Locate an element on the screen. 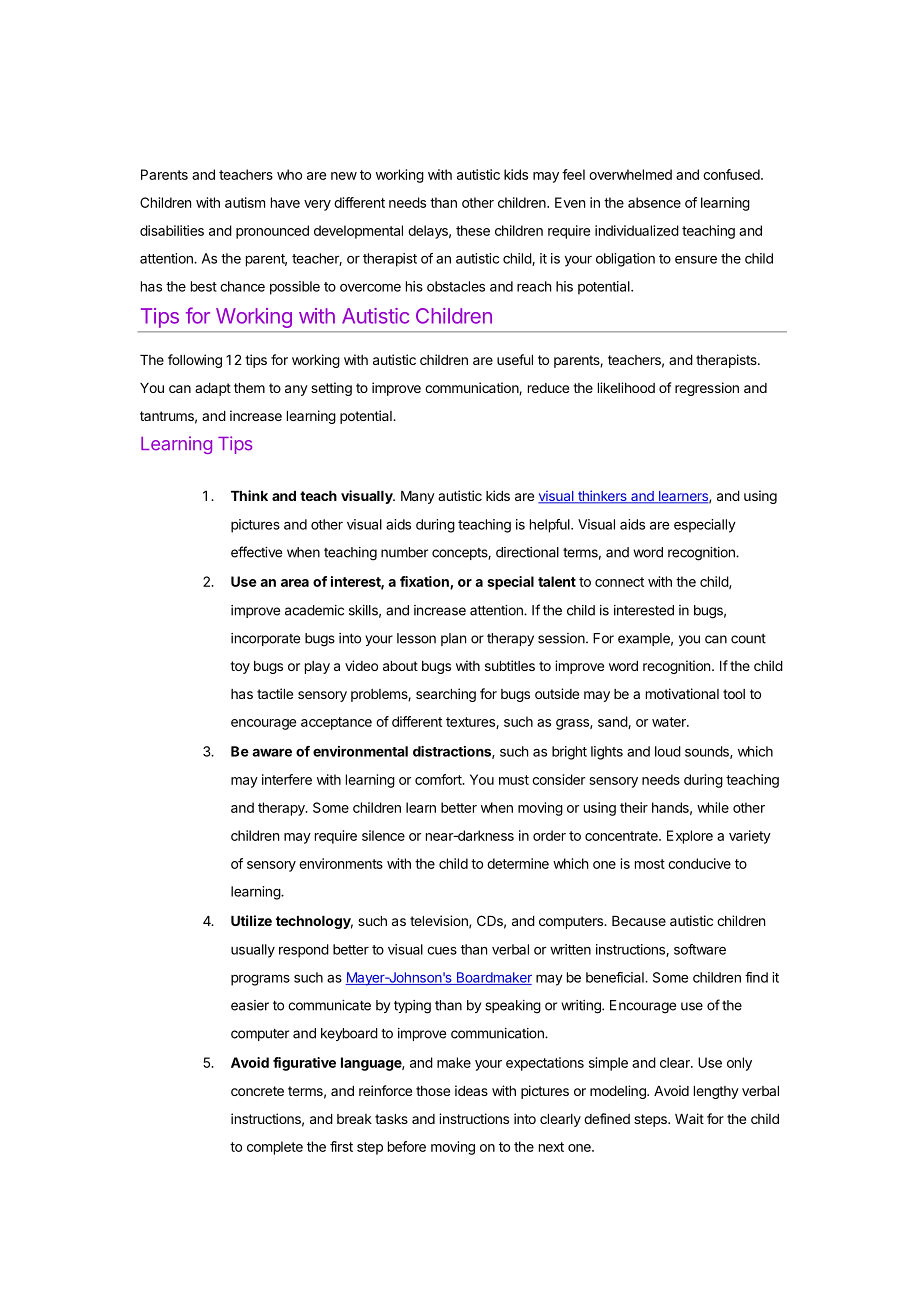 This screenshot has width=924, height=1308. autism is located at coordinates (245, 202).
